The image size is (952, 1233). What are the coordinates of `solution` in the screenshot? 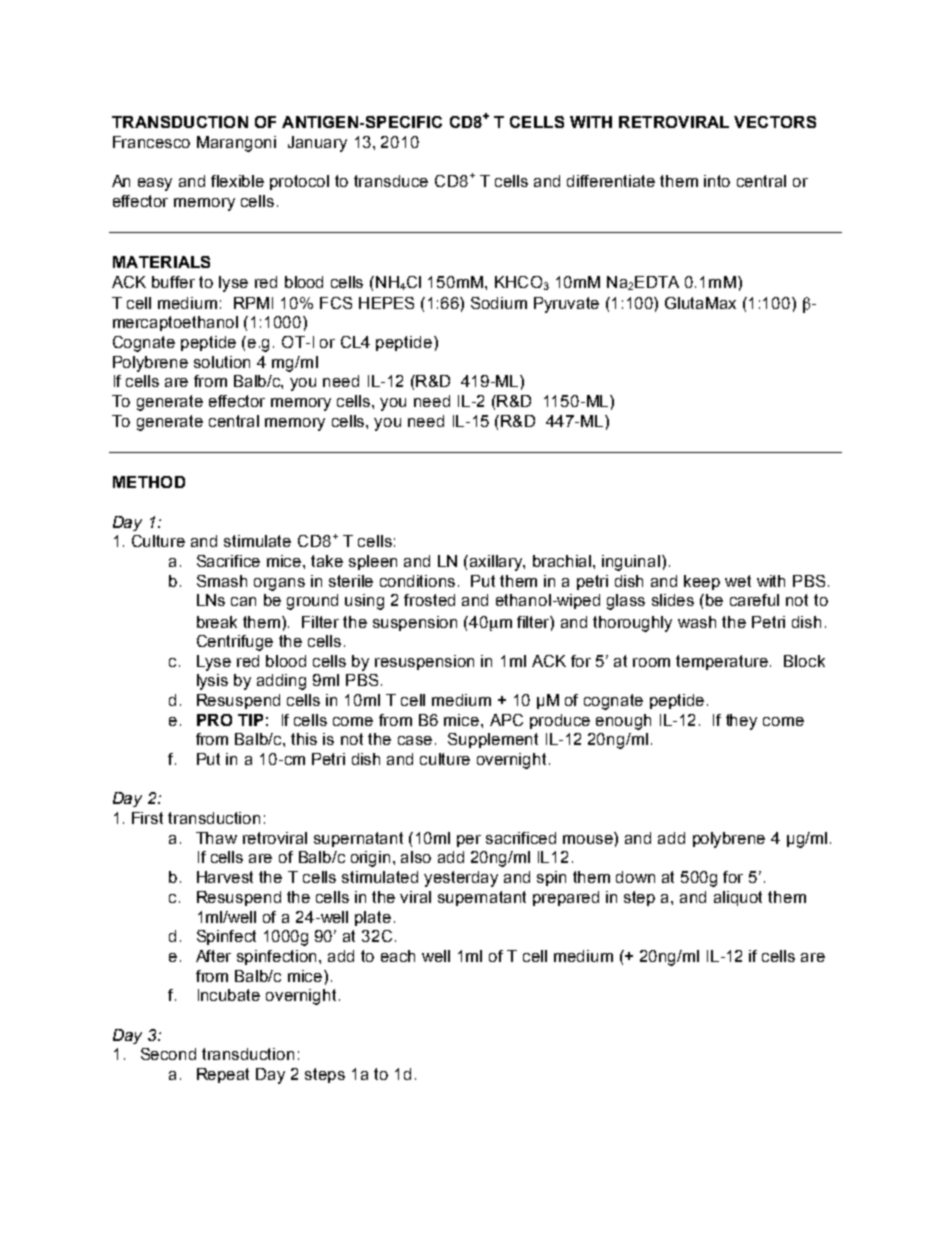 It's located at (222, 362).
